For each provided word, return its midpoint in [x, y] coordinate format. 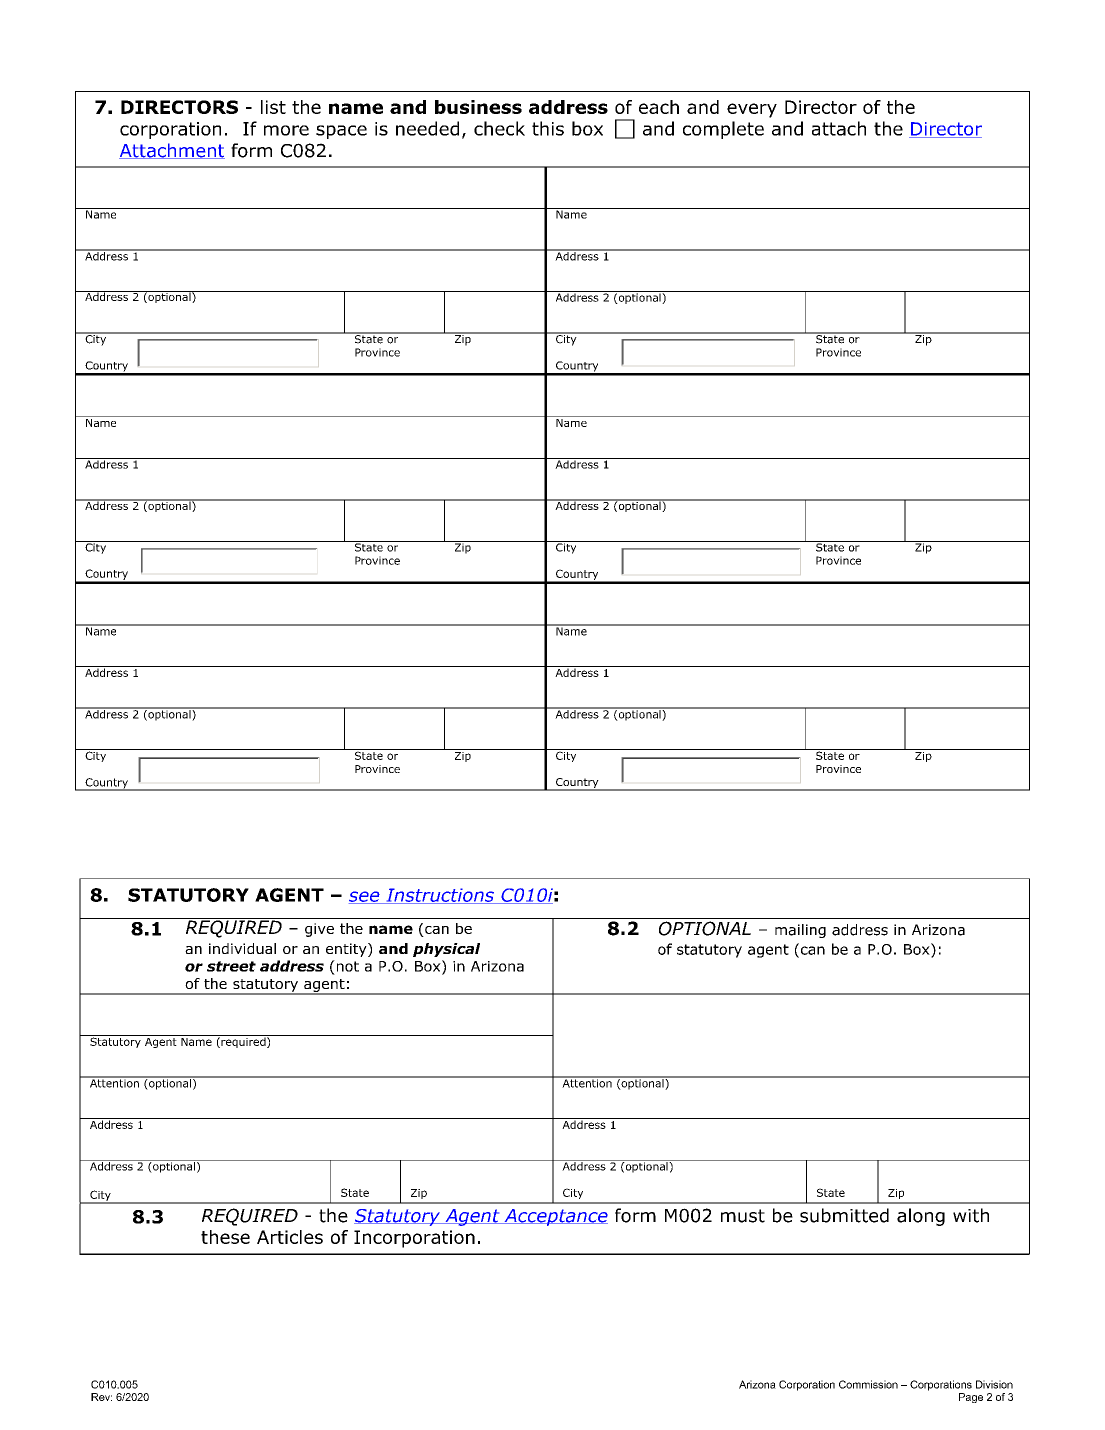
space [341, 132]
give [319, 930]
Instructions [440, 896]
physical [446, 950]
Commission [868, 1384]
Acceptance [555, 1217]
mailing [800, 931]
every [752, 110]
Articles [290, 1237]
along [921, 1217]
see [365, 897]
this [548, 128]
